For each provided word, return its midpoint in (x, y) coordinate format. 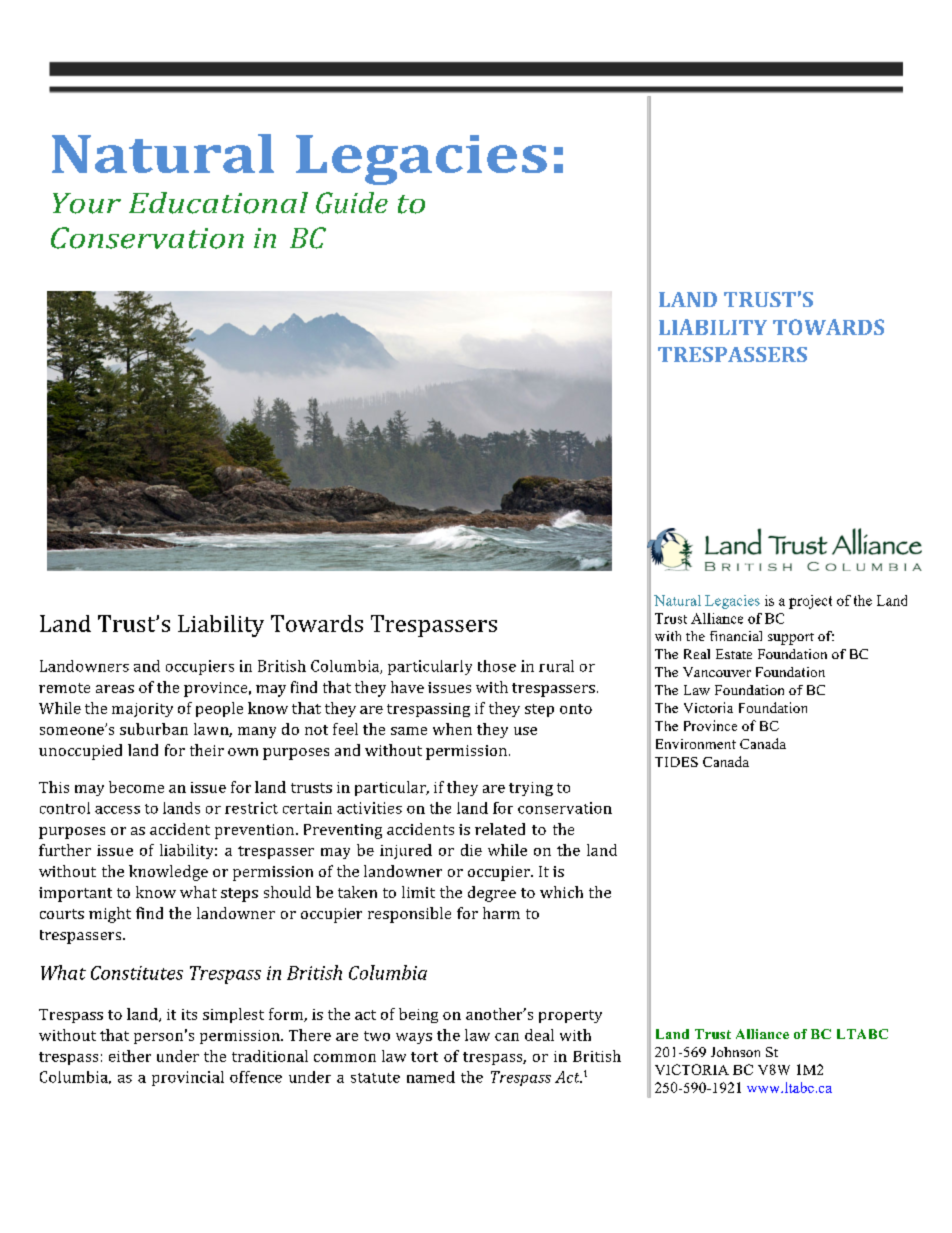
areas (115, 689)
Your (87, 203)
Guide (352, 203)
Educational (218, 203)
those (497, 666)
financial (736, 636)
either (130, 1056)
